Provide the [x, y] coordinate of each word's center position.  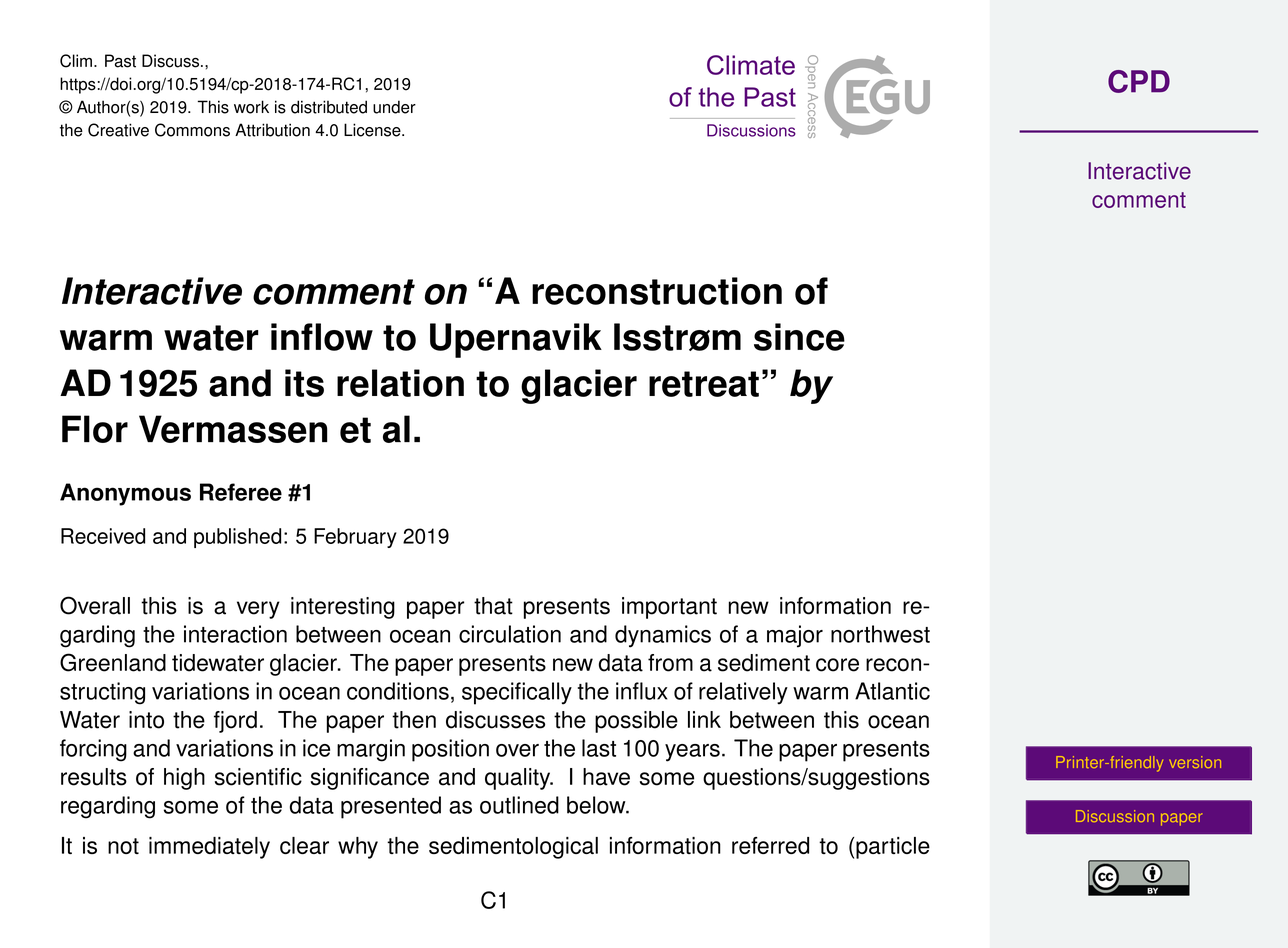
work [251, 107]
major [795, 636]
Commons [192, 130]
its [304, 383]
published [237, 538]
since [799, 337]
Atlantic [892, 691]
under [394, 107]
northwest [880, 634]
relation [400, 383]
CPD [1139, 81]
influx [641, 691]
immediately [209, 848]
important [669, 608]
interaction [235, 634]
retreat [704, 384]
